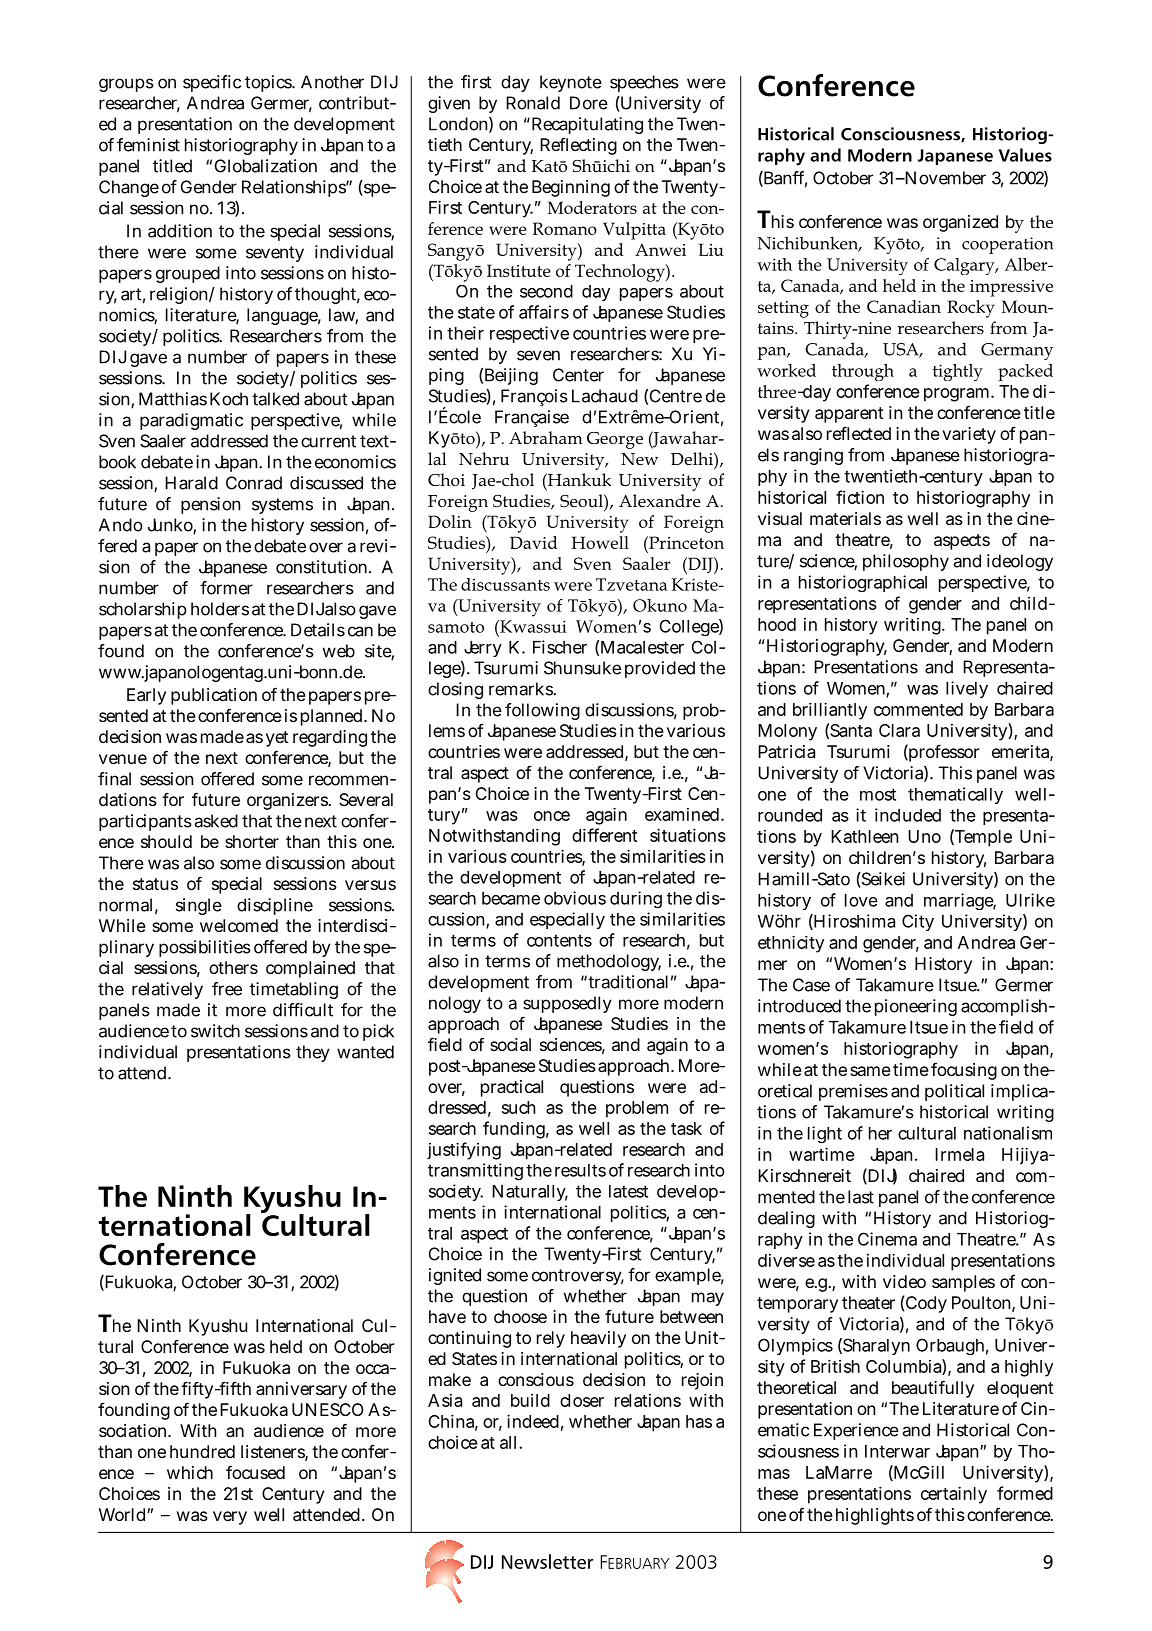 The height and width of the screenshot is (1631, 1152). I want to click on included, so click(908, 815).
